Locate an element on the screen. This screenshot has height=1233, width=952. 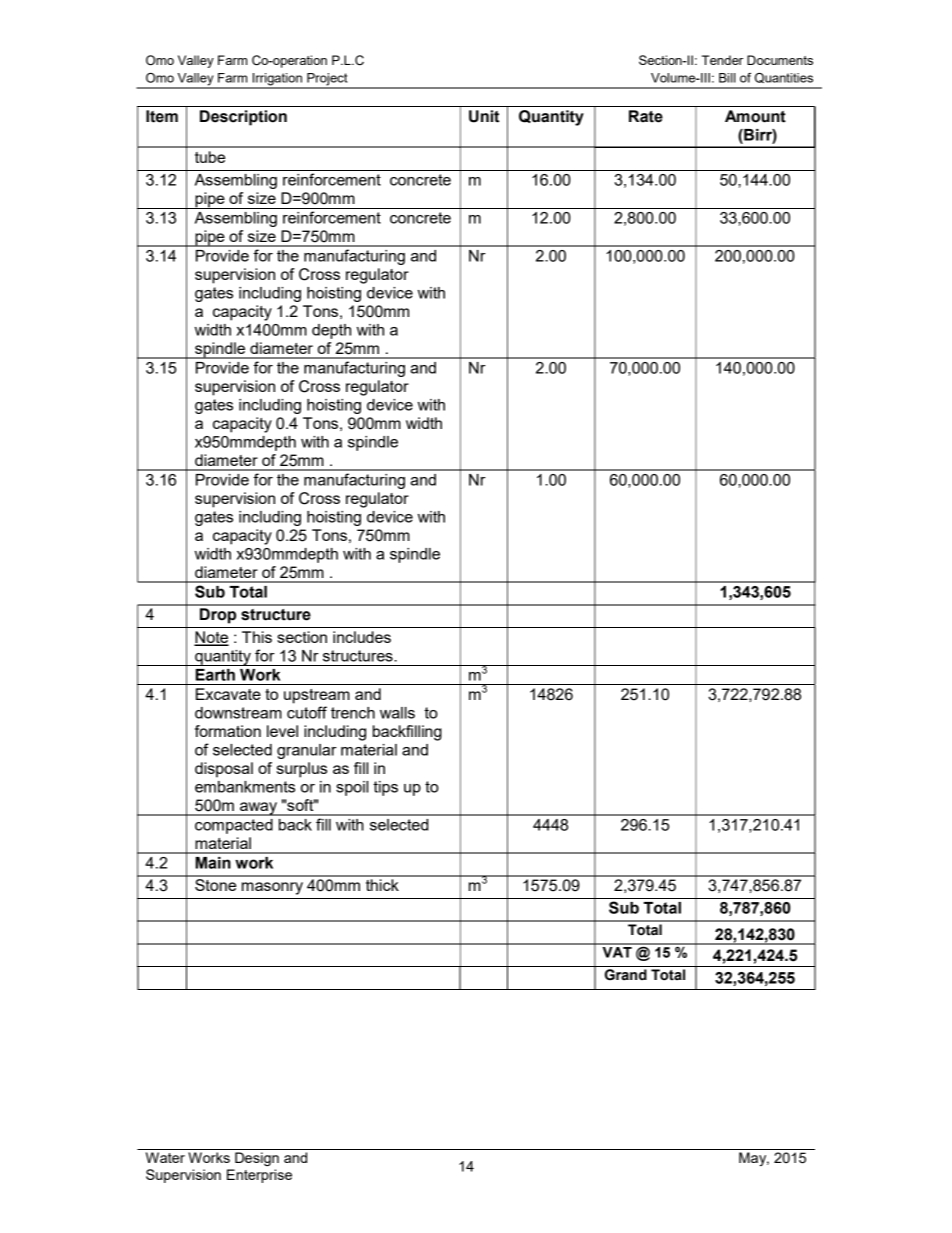
Description is located at coordinates (243, 118).
